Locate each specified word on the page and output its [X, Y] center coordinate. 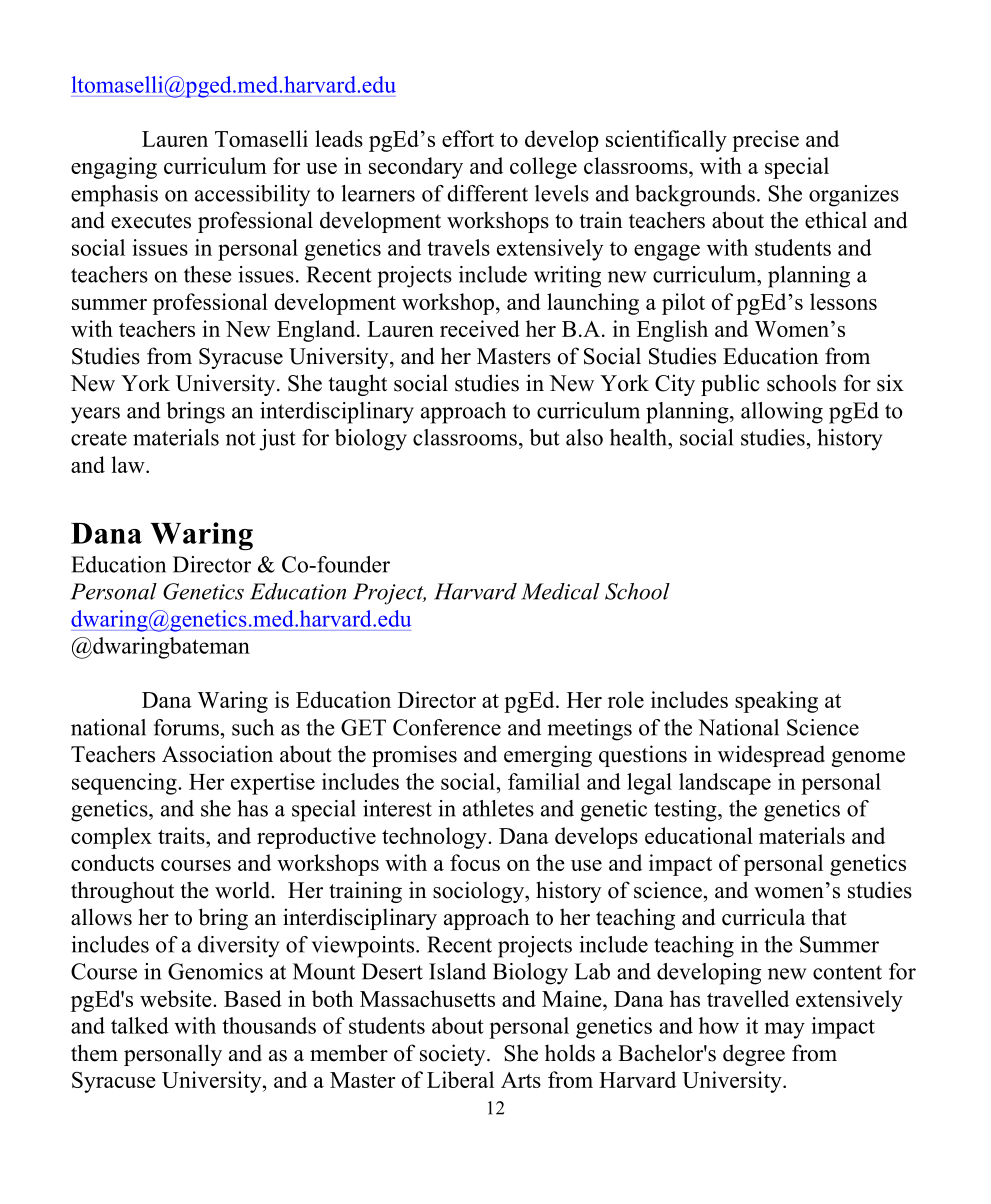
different [487, 193]
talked [140, 1025]
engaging [114, 168]
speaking [776, 702]
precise [765, 141]
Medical [560, 591]
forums [186, 727]
